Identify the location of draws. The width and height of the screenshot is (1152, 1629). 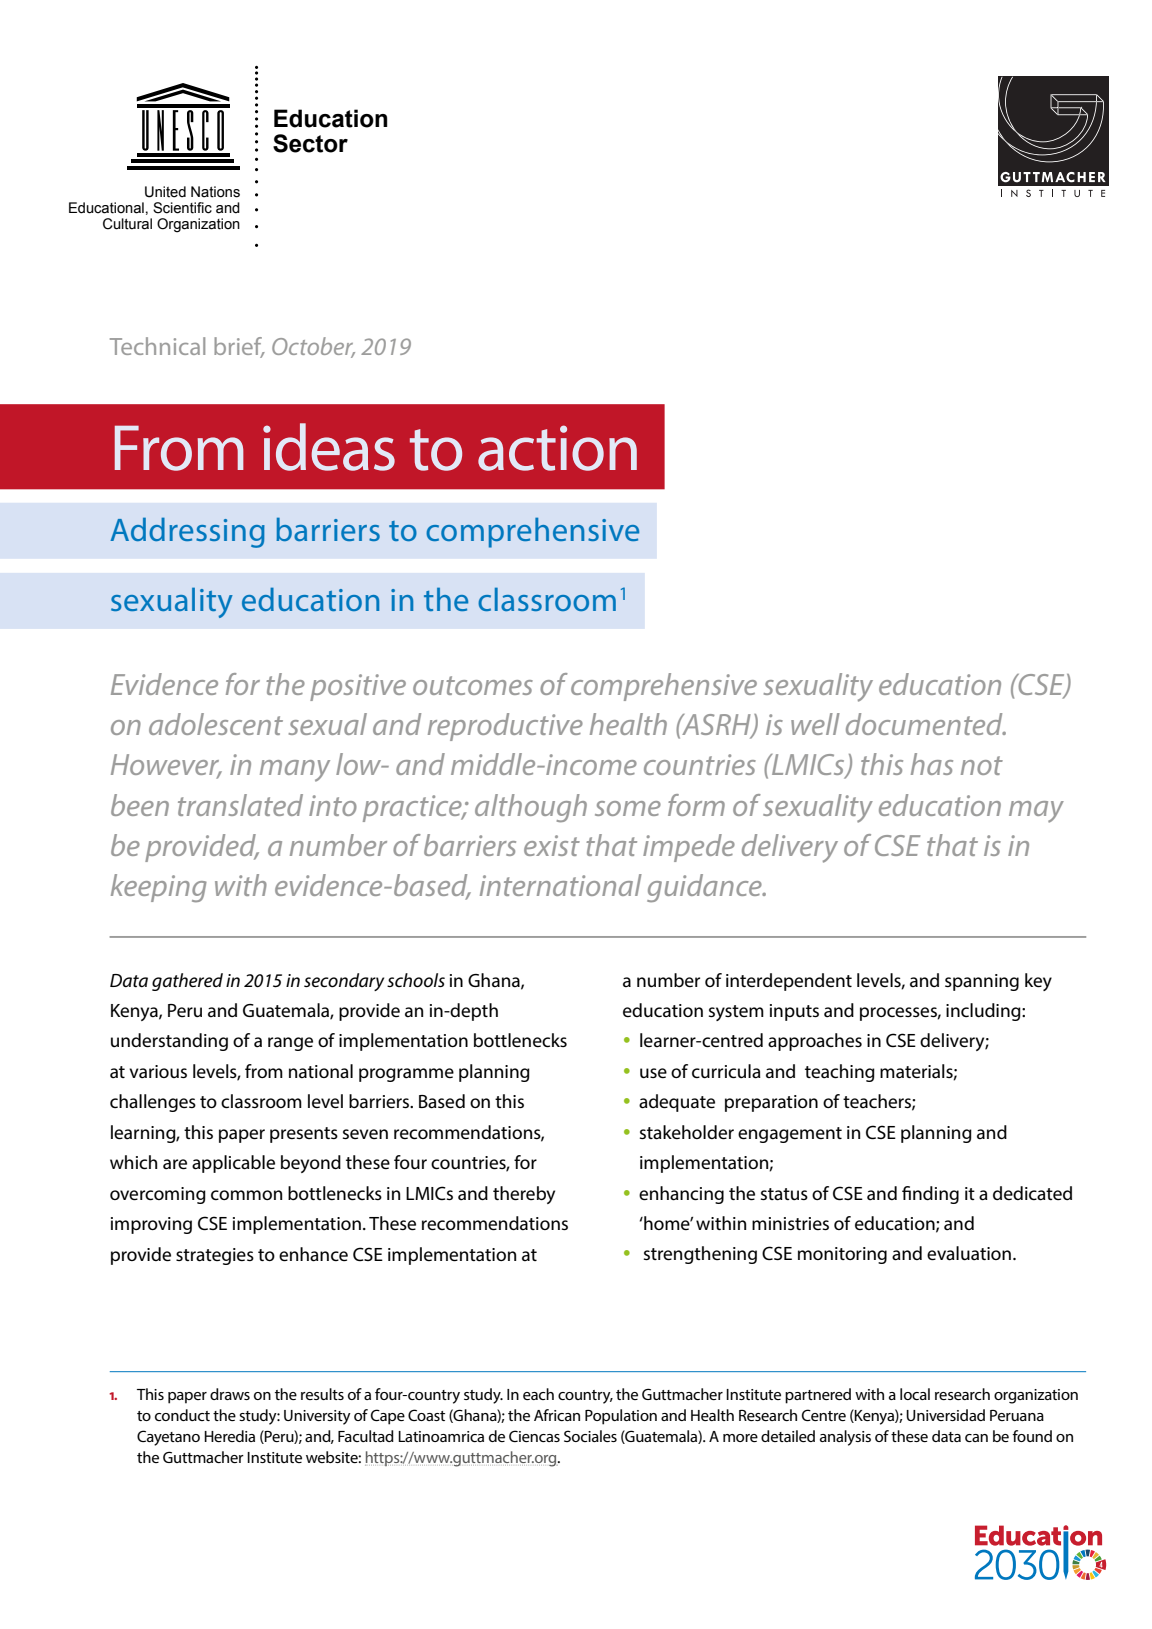
(230, 1394).
